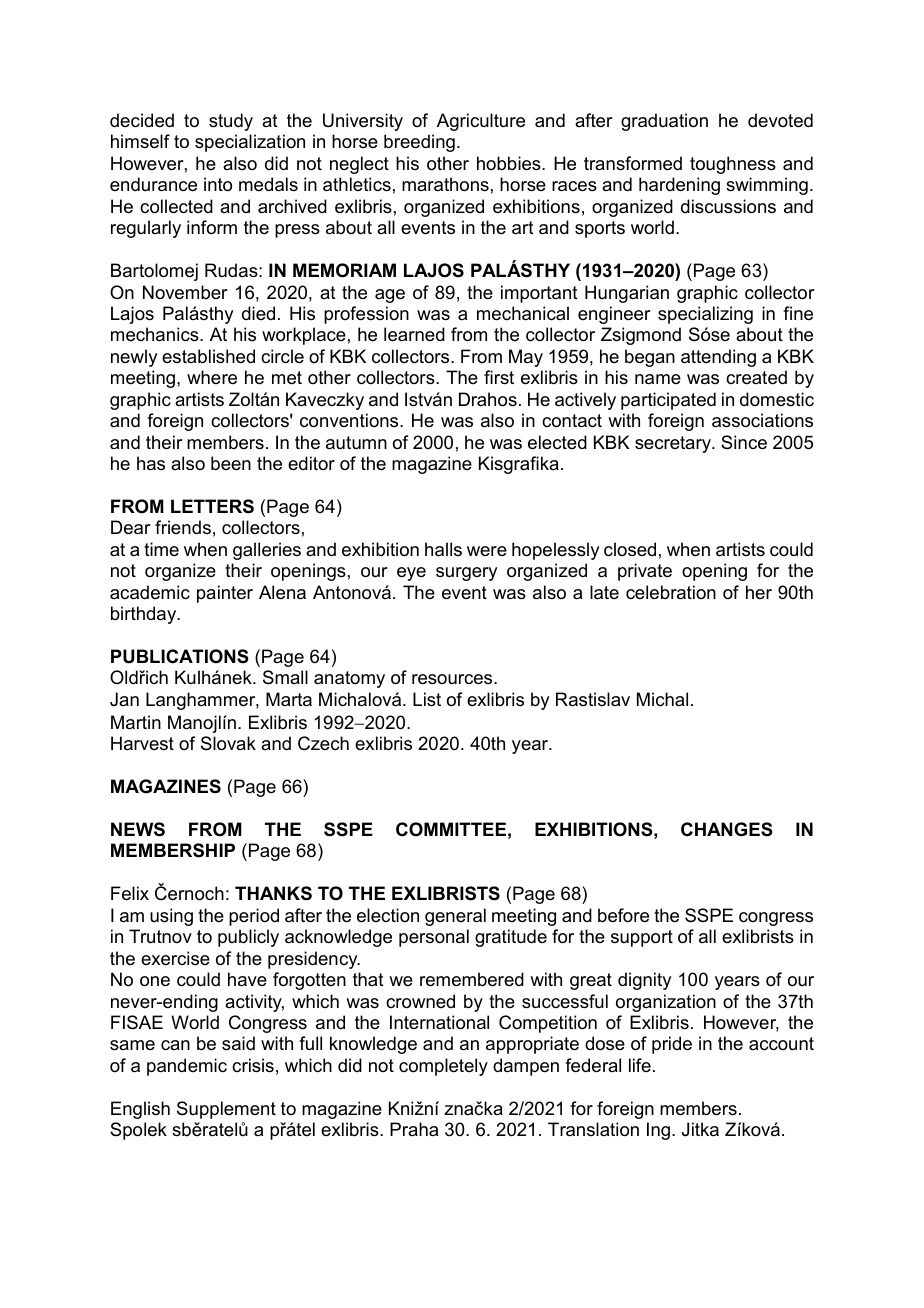 The image size is (924, 1308). What do you see at coordinates (672, 1045) in the document?
I see `pride` at bounding box center [672, 1045].
